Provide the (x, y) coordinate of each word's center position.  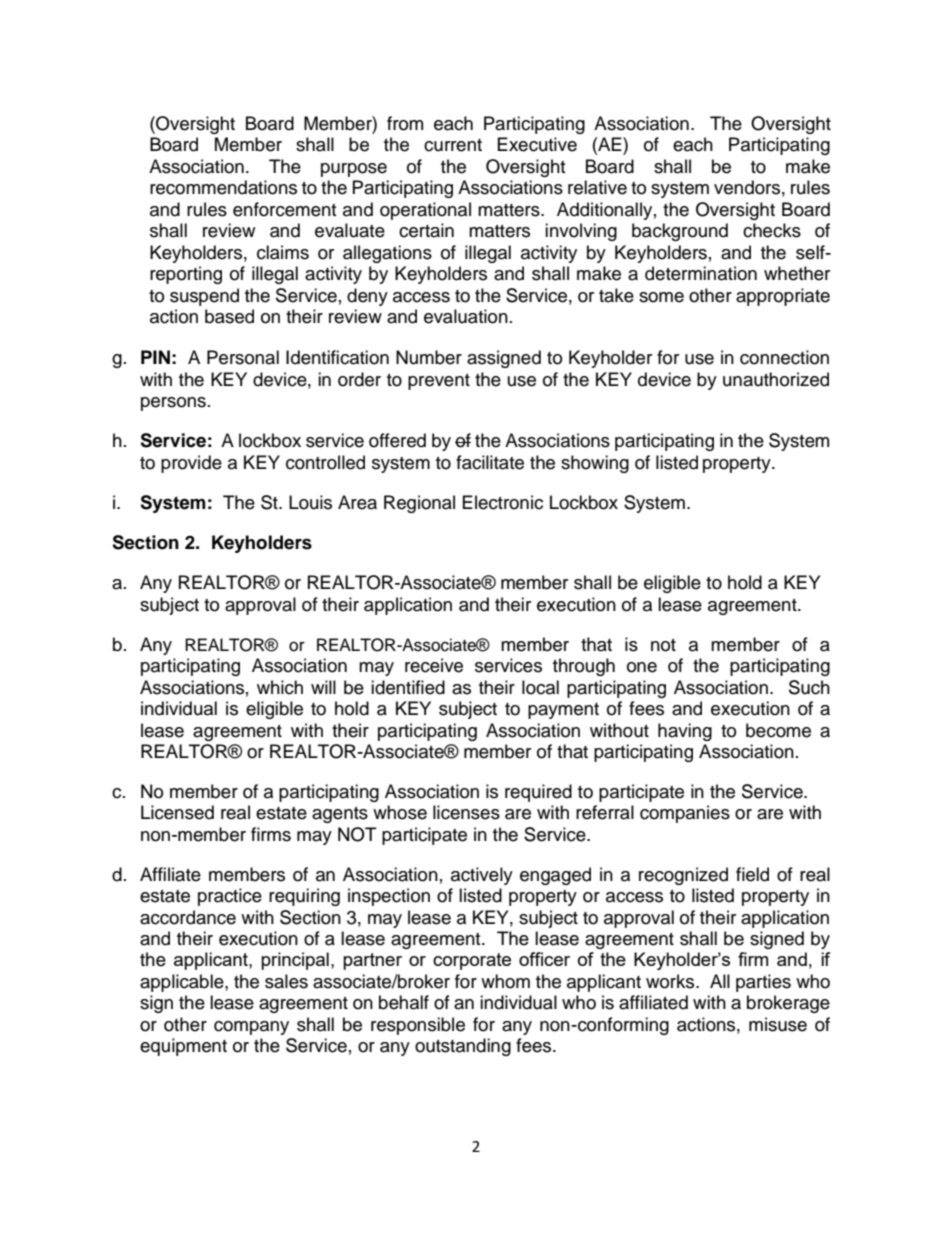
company (251, 1028)
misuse (778, 1024)
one (642, 667)
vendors (747, 187)
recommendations (223, 187)
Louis (310, 502)
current (453, 145)
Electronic (503, 502)
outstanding (463, 1047)
